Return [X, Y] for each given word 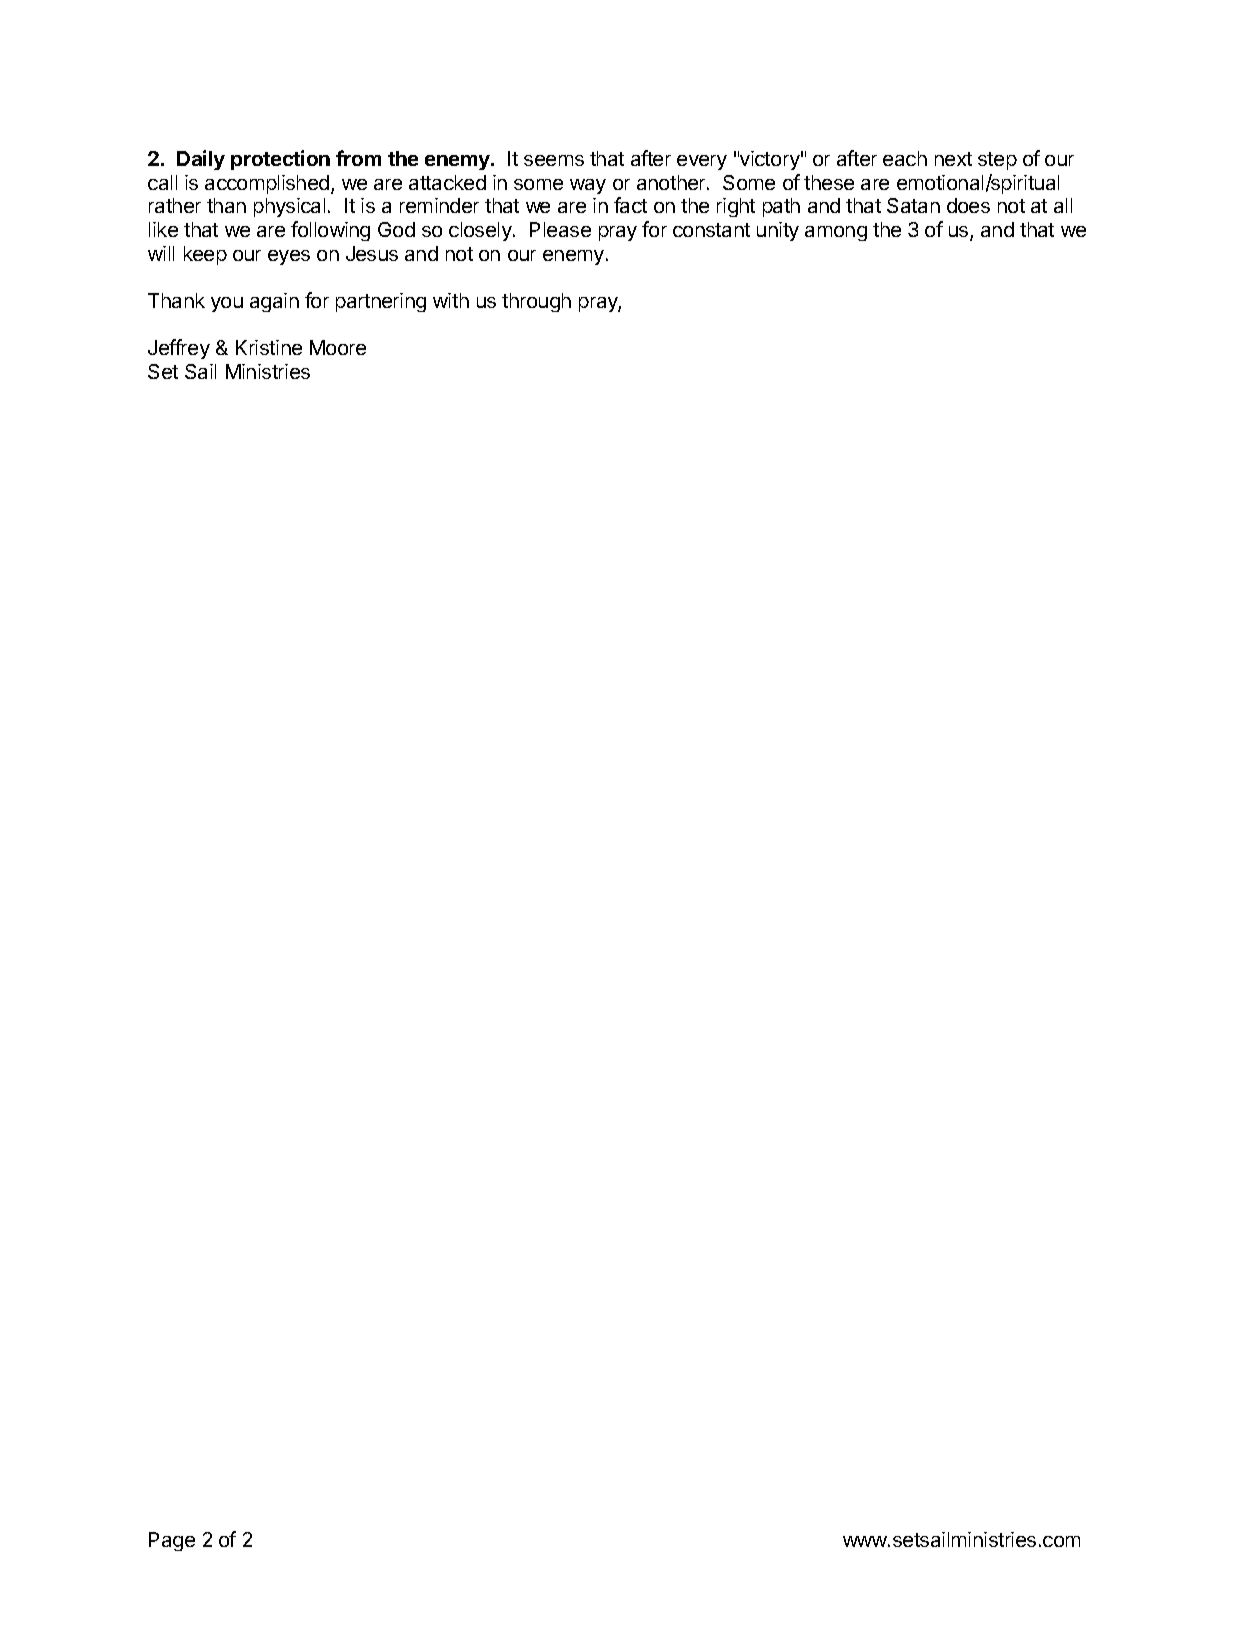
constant [711, 230]
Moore [338, 347]
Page [172, 1541]
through [536, 302]
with [451, 300]
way [588, 186]
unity [778, 231]
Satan [913, 205]
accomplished [267, 184]
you [227, 304]
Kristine [269, 347]
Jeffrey [179, 349]
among [836, 233]
